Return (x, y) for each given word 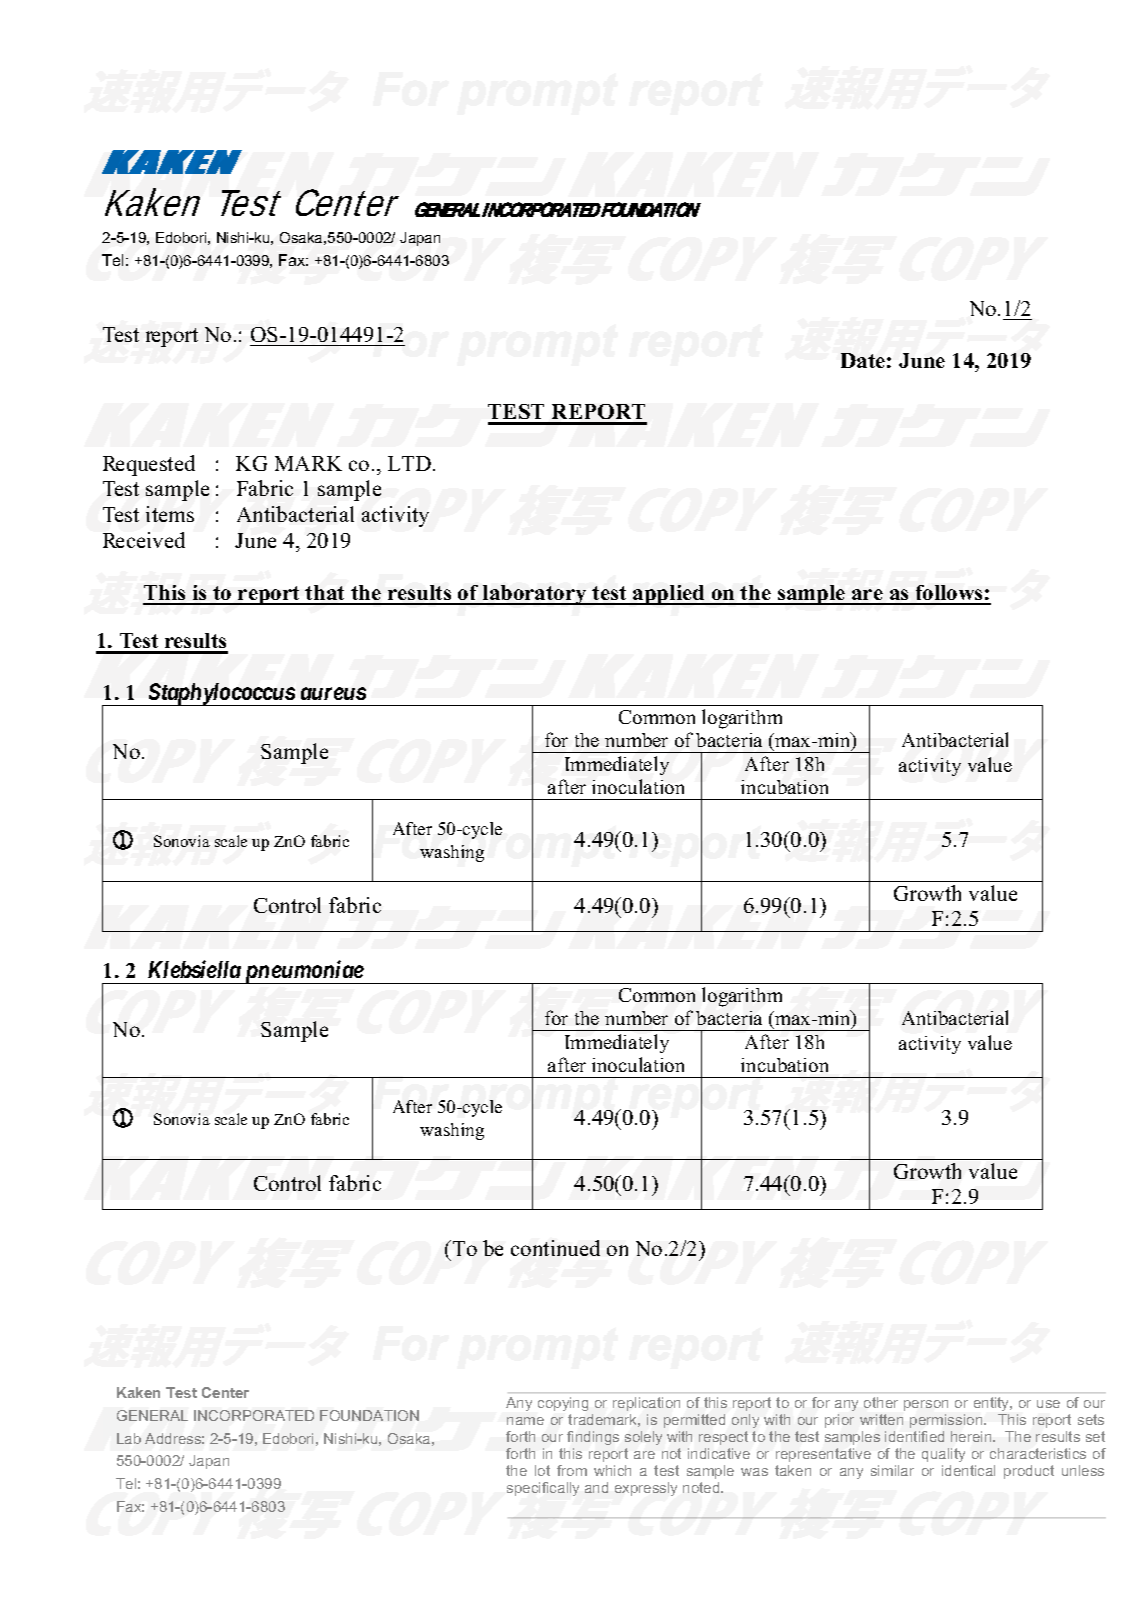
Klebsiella (194, 969)
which (612, 1470)
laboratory (535, 595)
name (525, 1421)
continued (555, 1248)
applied (669, 595)
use (1048, 1404)
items (170, 514)
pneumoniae (303, 972)
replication (646, 1404)
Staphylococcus (221, 694)
